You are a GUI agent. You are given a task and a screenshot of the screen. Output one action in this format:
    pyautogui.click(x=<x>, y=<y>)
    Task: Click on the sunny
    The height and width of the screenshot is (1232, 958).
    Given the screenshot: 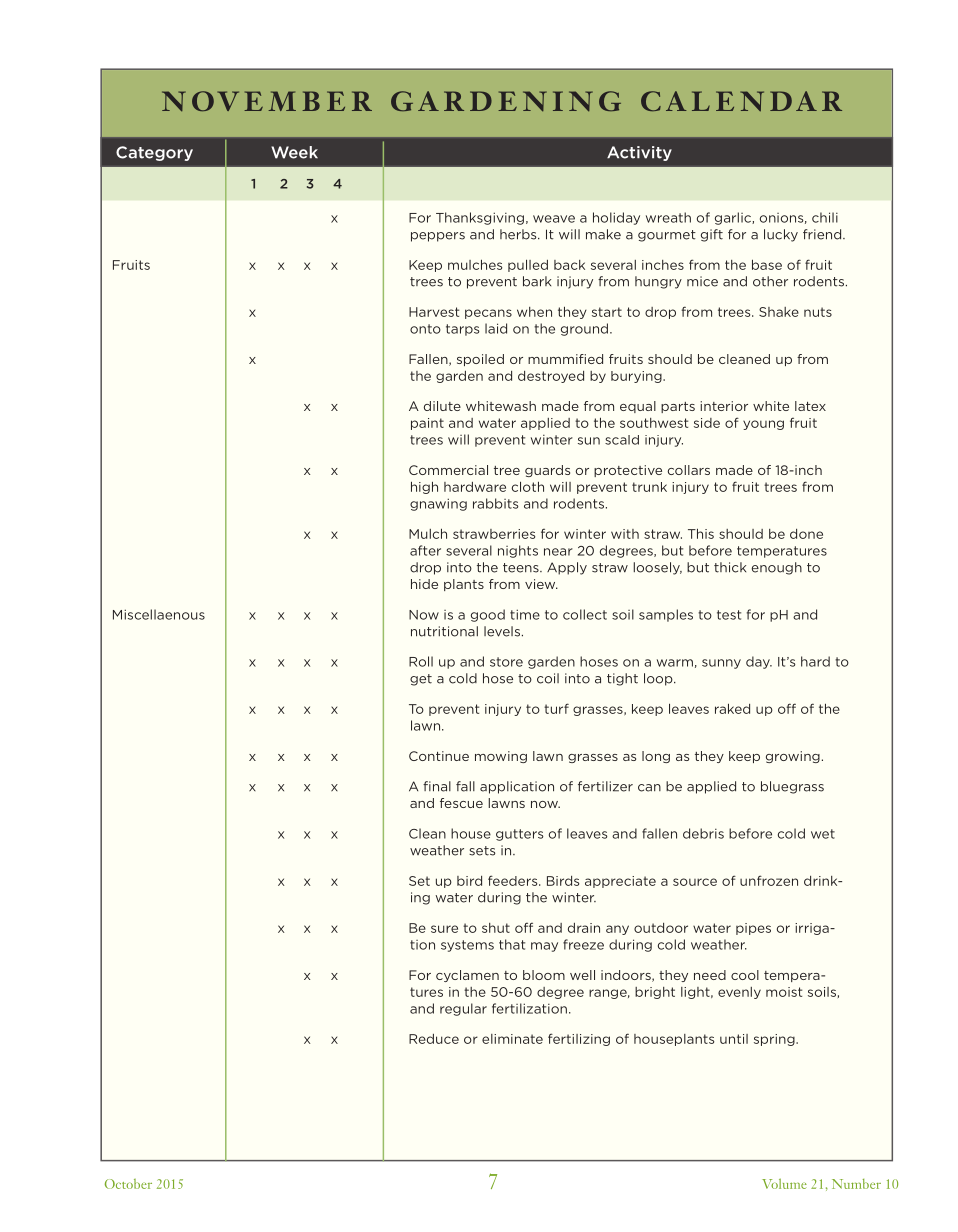 What is the action you would take?
    pyautogui.click(x=721, y=664)
